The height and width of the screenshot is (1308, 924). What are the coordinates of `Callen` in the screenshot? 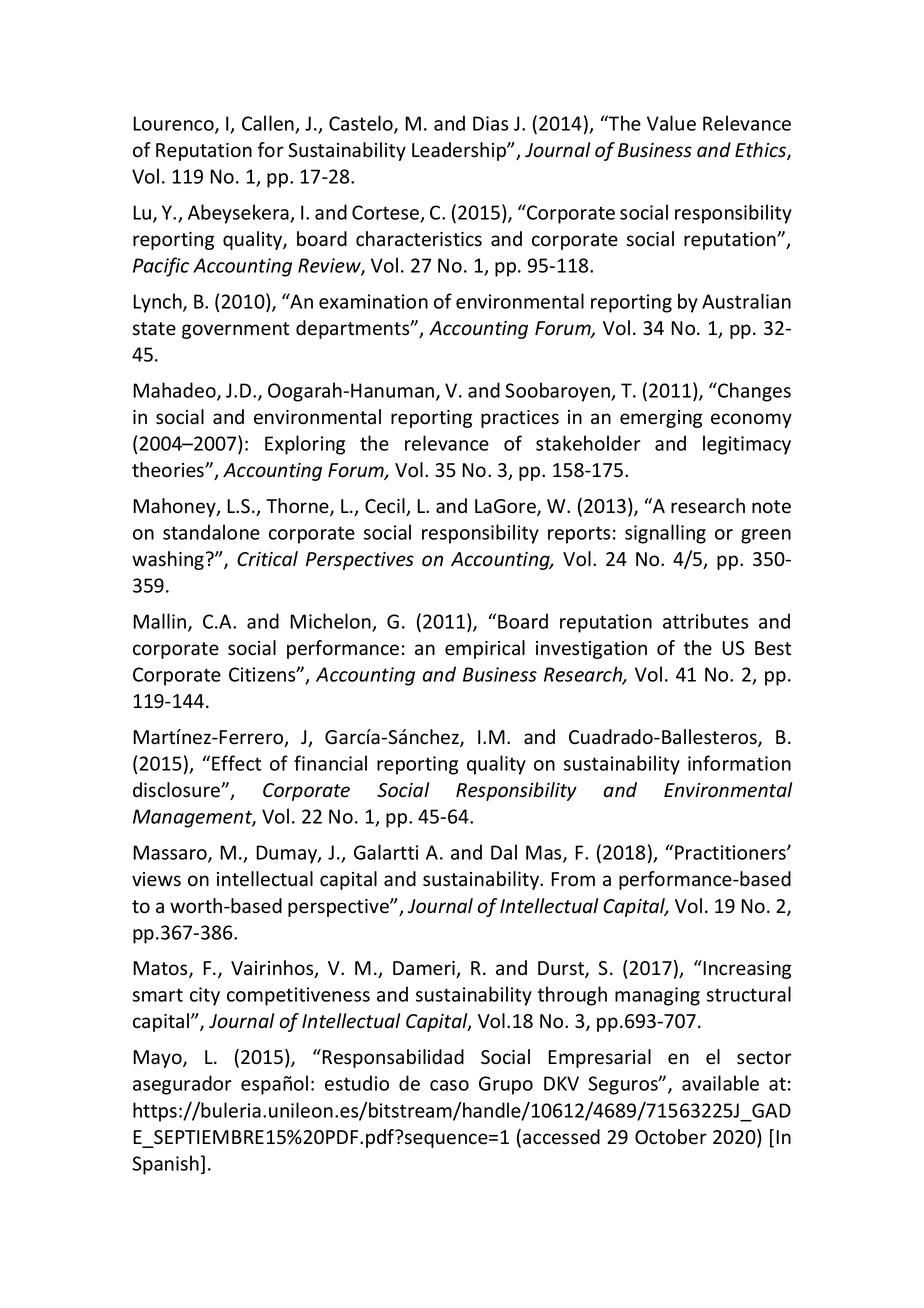 It's located at (269, 124).
